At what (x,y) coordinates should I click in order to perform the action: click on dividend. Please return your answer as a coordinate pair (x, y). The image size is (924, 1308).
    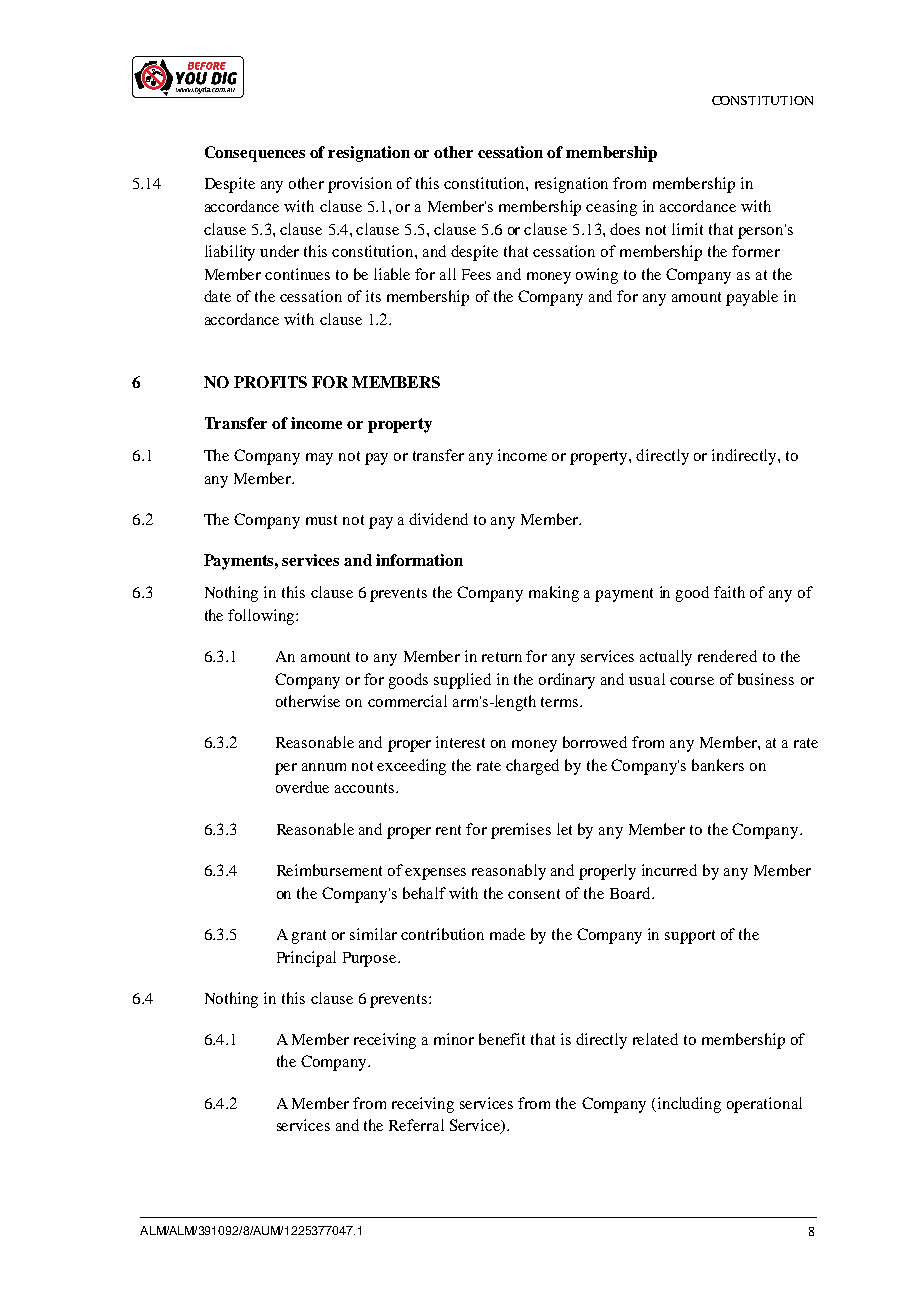
    Looking at the image, I should click on (438, 519).
